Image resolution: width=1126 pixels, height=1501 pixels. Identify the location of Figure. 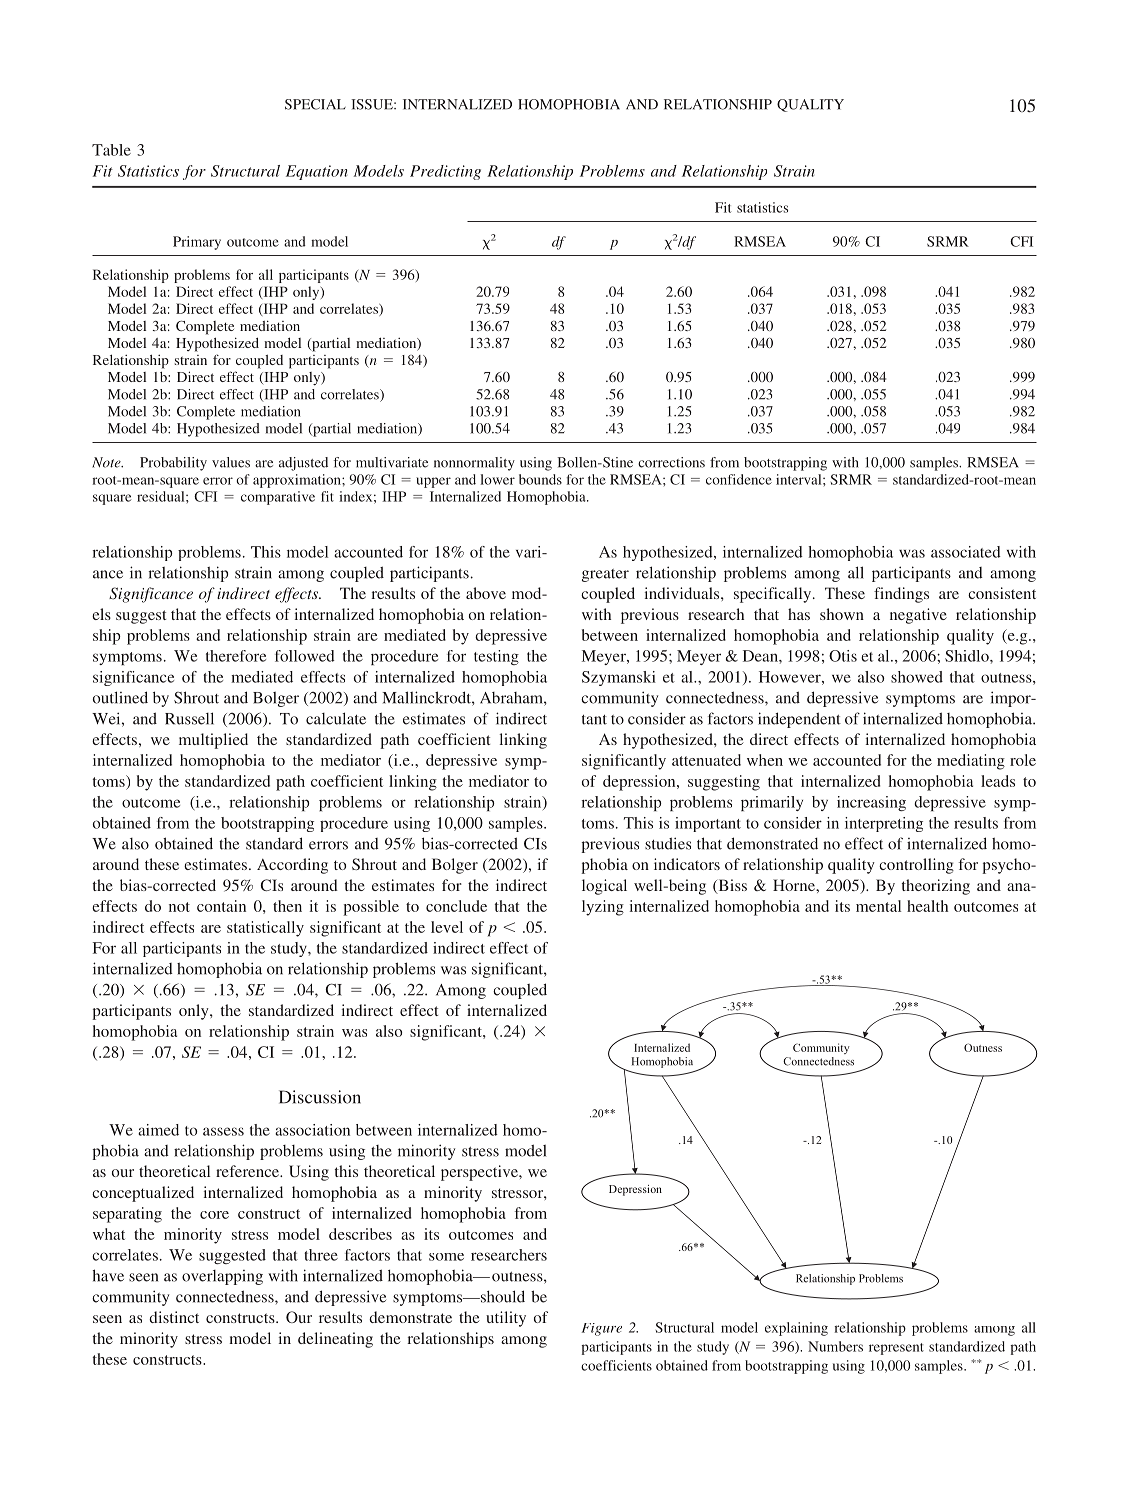
(602, 1329).
